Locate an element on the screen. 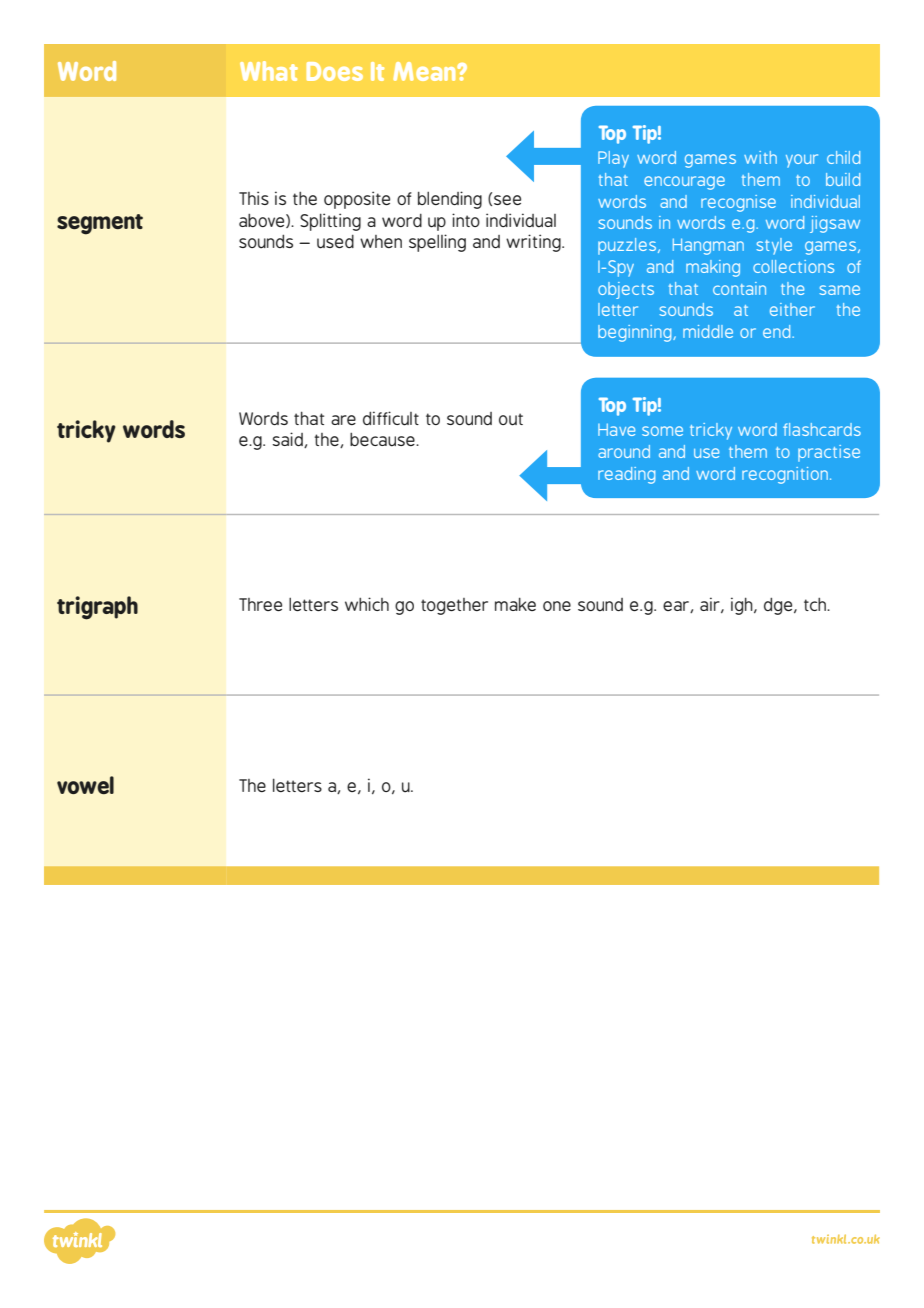 This screenshot has width=924, height=1308. with is located at coordinates (760, 157).
